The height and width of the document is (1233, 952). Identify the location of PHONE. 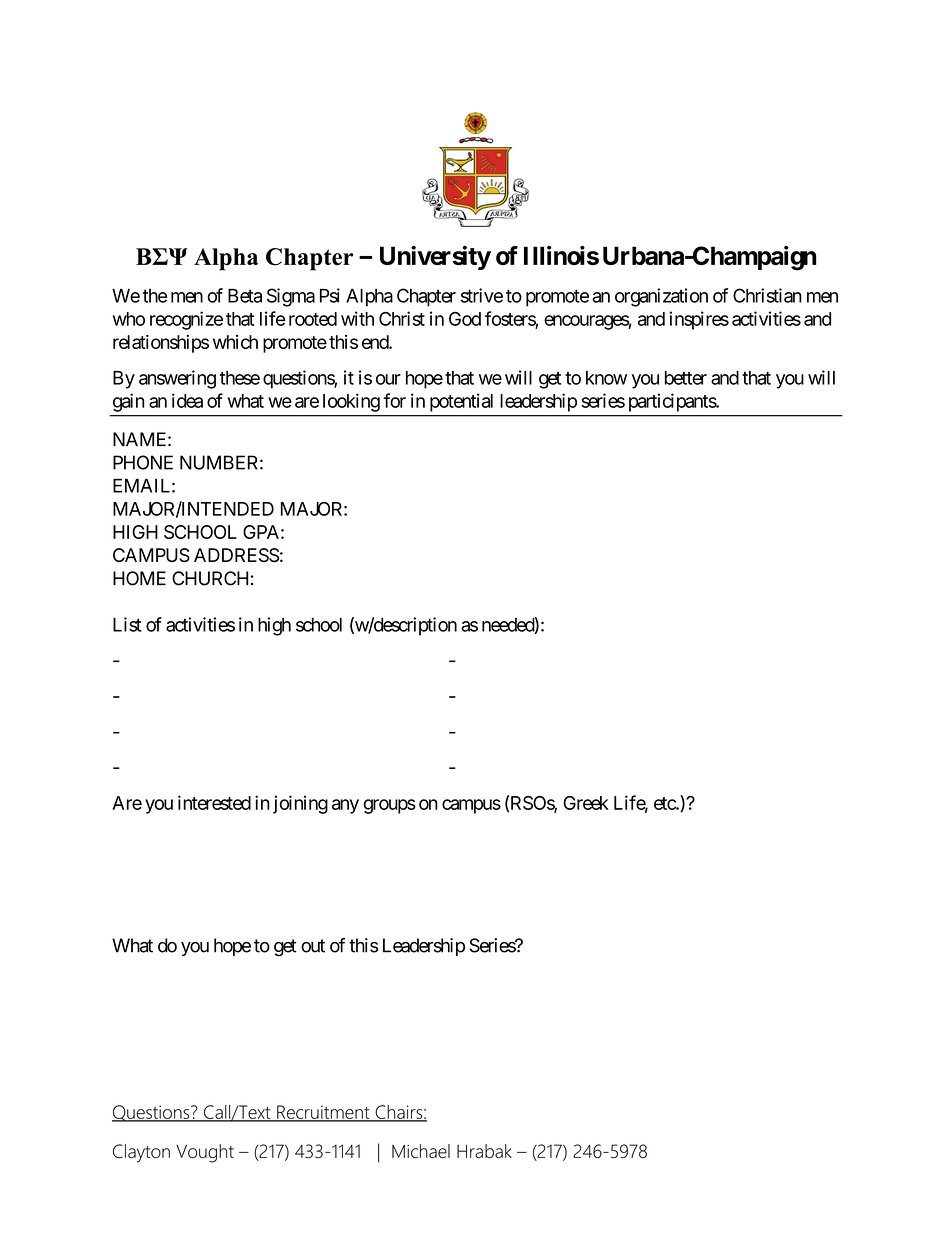
(143, 462).
